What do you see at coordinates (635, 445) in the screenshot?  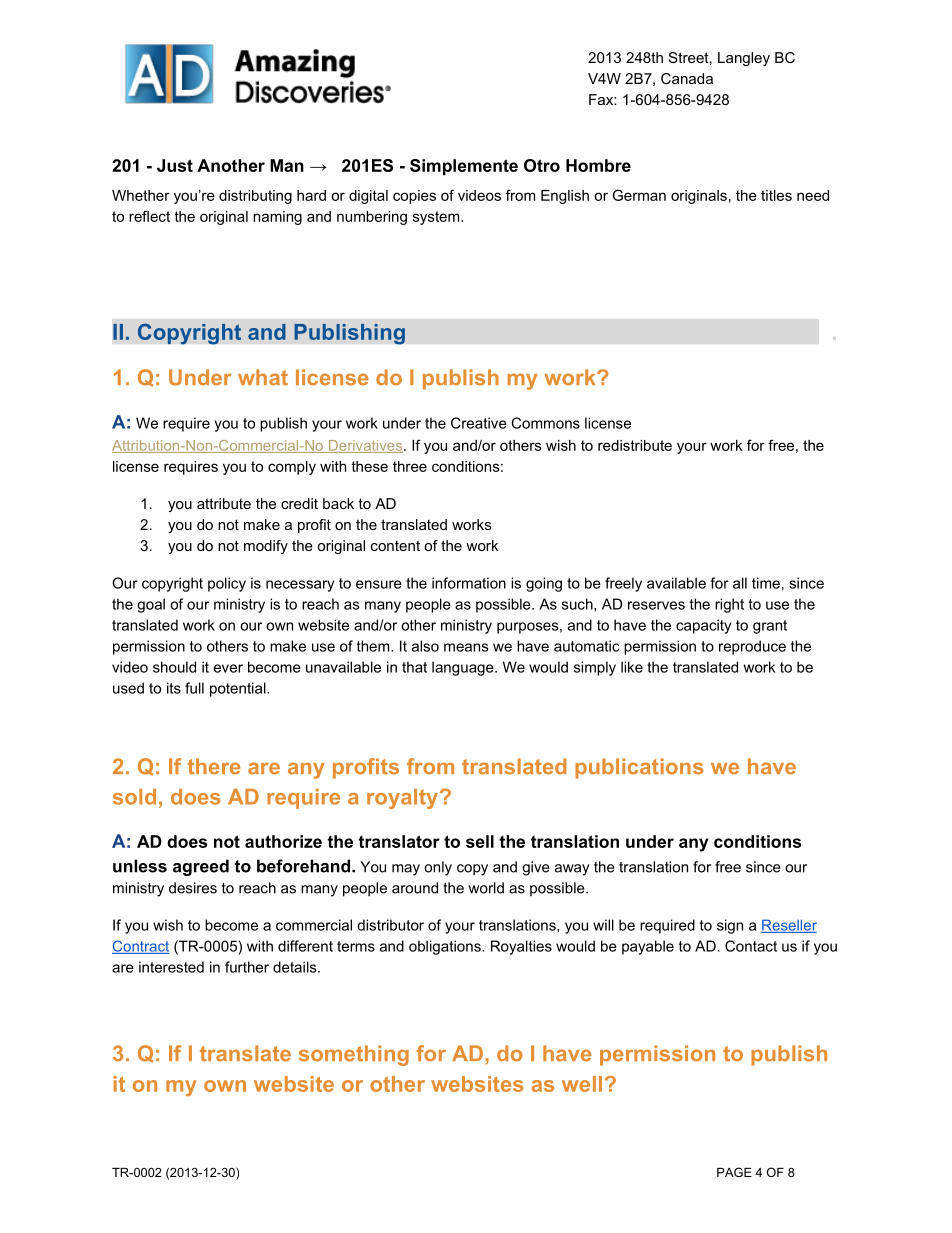 I see `redistribute` at bounding box center [635, 445].
